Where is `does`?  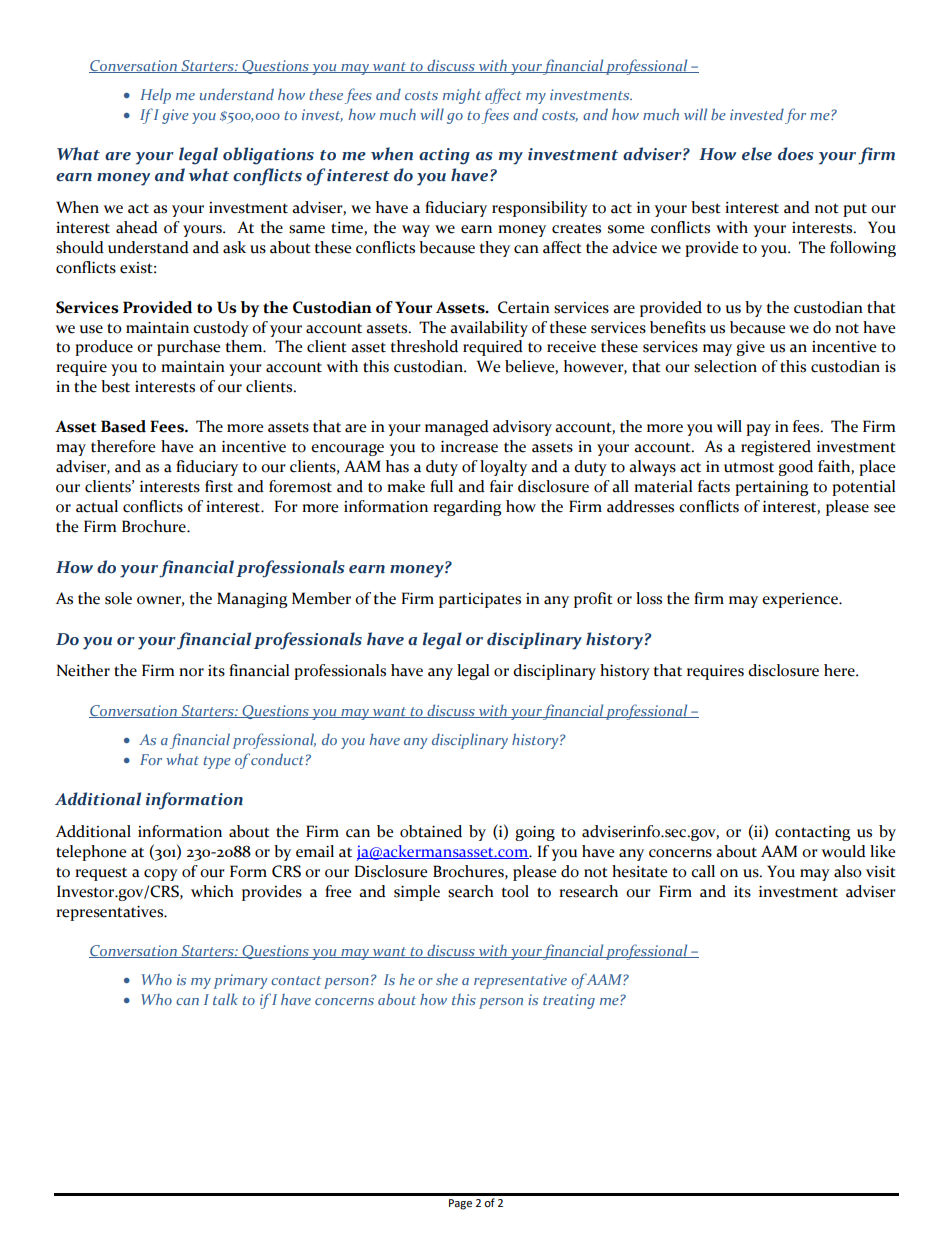 does is located at coordinates (796, 154).
